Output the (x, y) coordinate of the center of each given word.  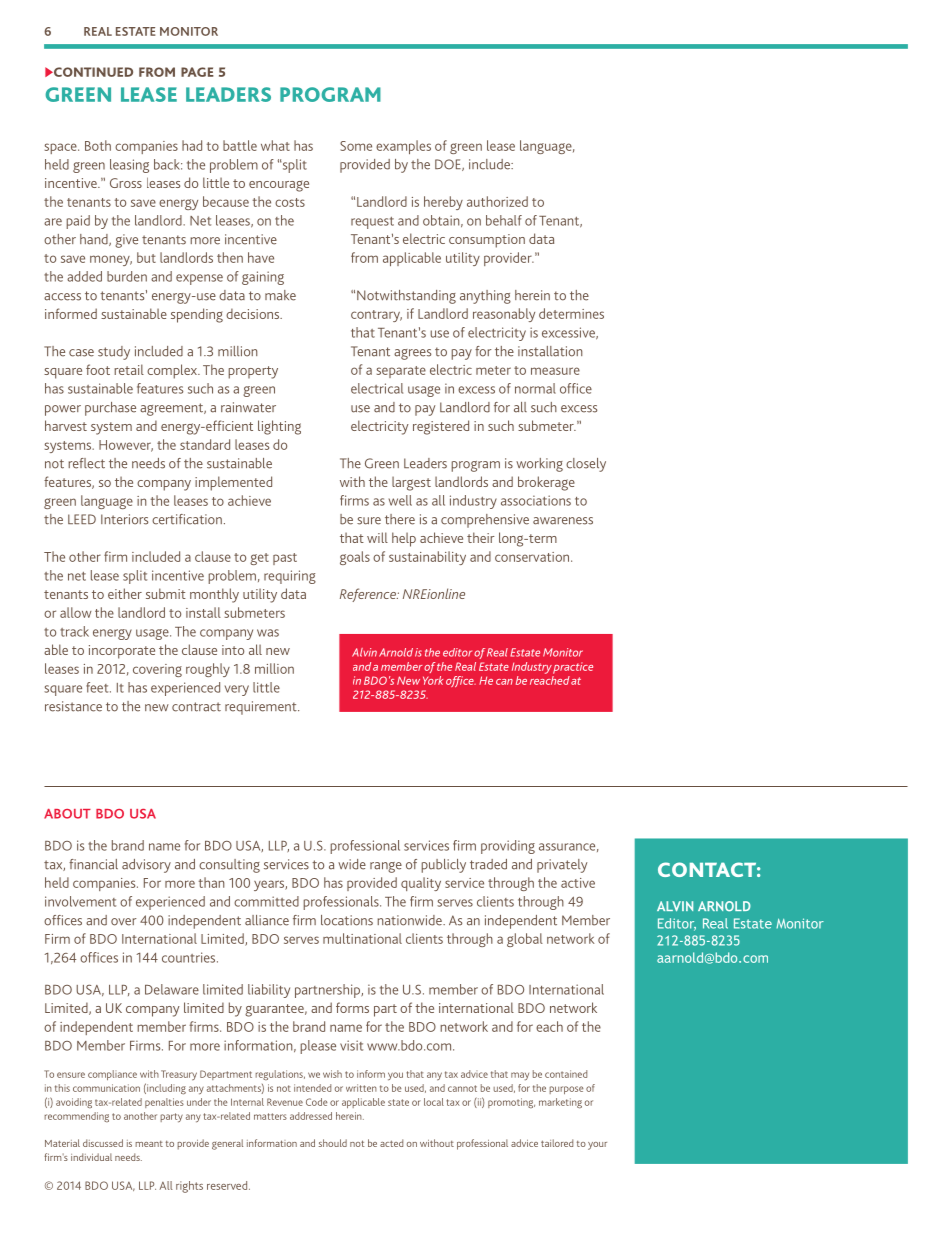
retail (129, 369)
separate (401, 372)
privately (562, 866)
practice (573, 668)
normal (535, 388)
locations (347, 920)
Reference (369, 595)
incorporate (122, 652)
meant (149, 1144)
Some (356, 146)
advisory (146, 866)
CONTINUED (92, 72)
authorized (497, 201)
